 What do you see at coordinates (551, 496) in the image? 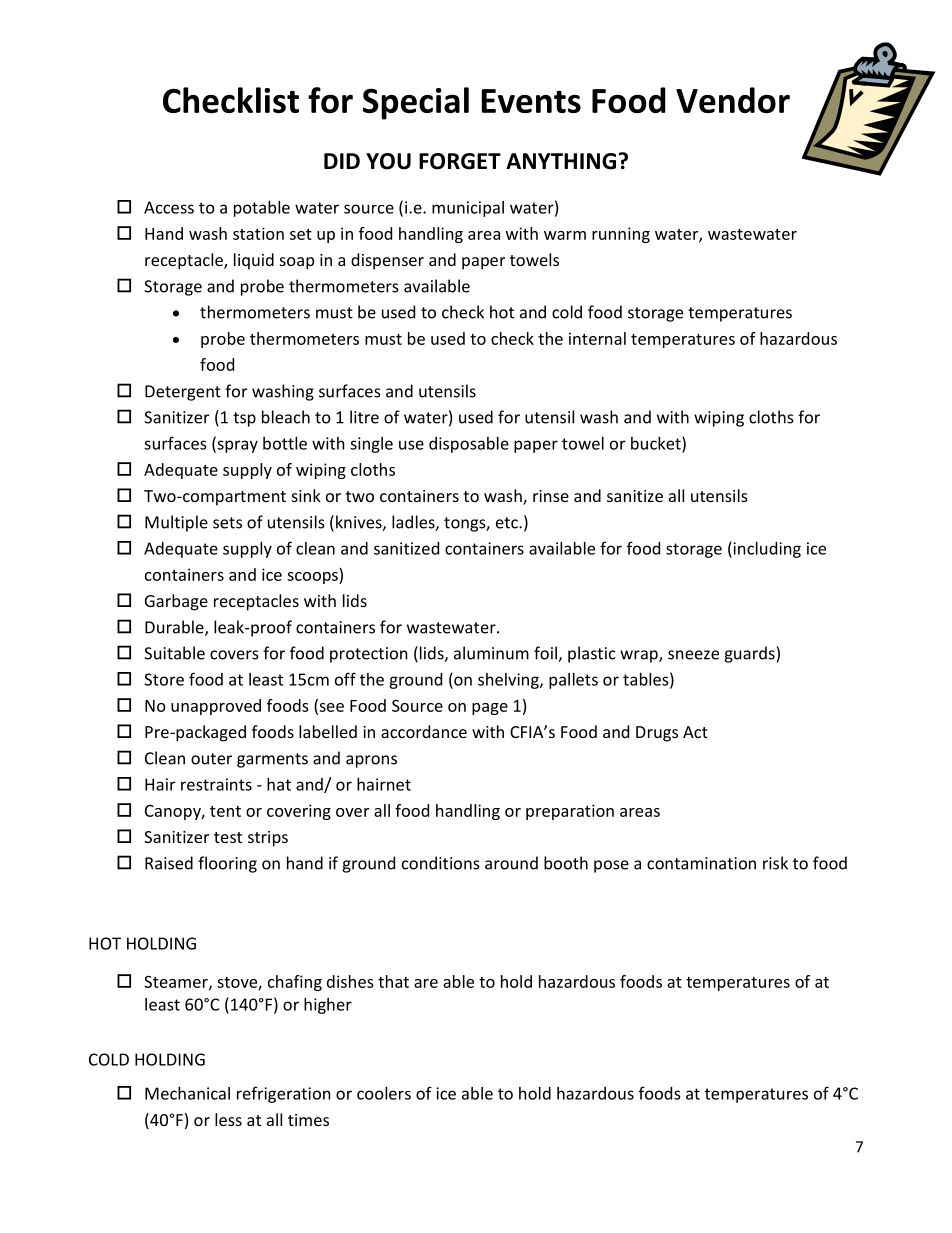
I see `rinse` at bounding box center [551, 496].
